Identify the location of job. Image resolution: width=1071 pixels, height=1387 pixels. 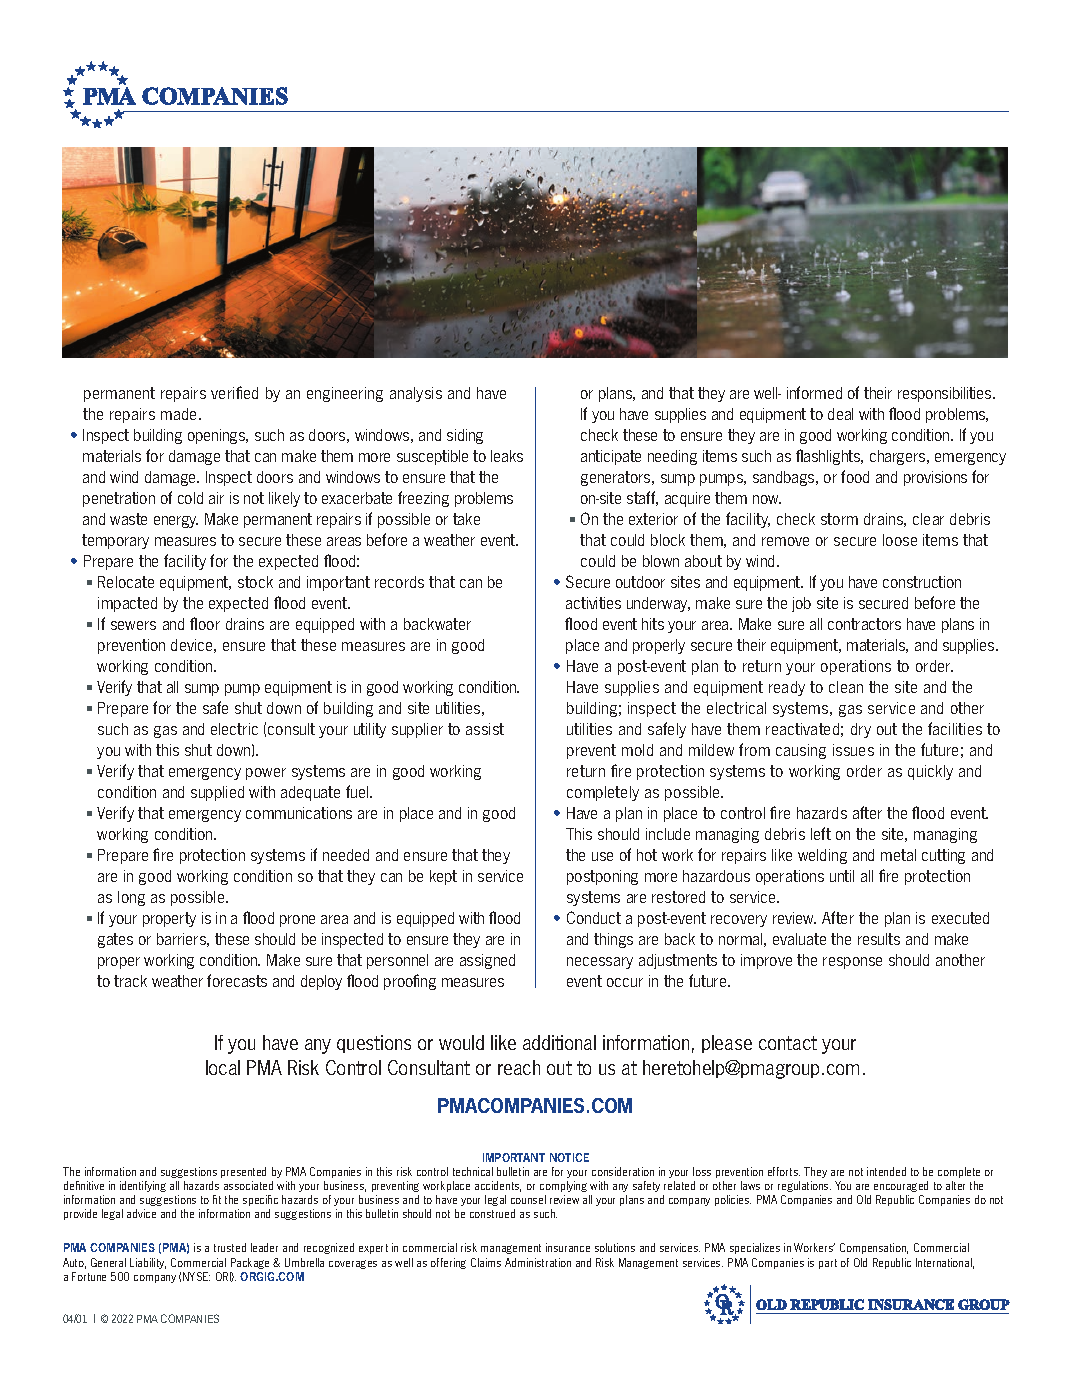
(801, 604).
